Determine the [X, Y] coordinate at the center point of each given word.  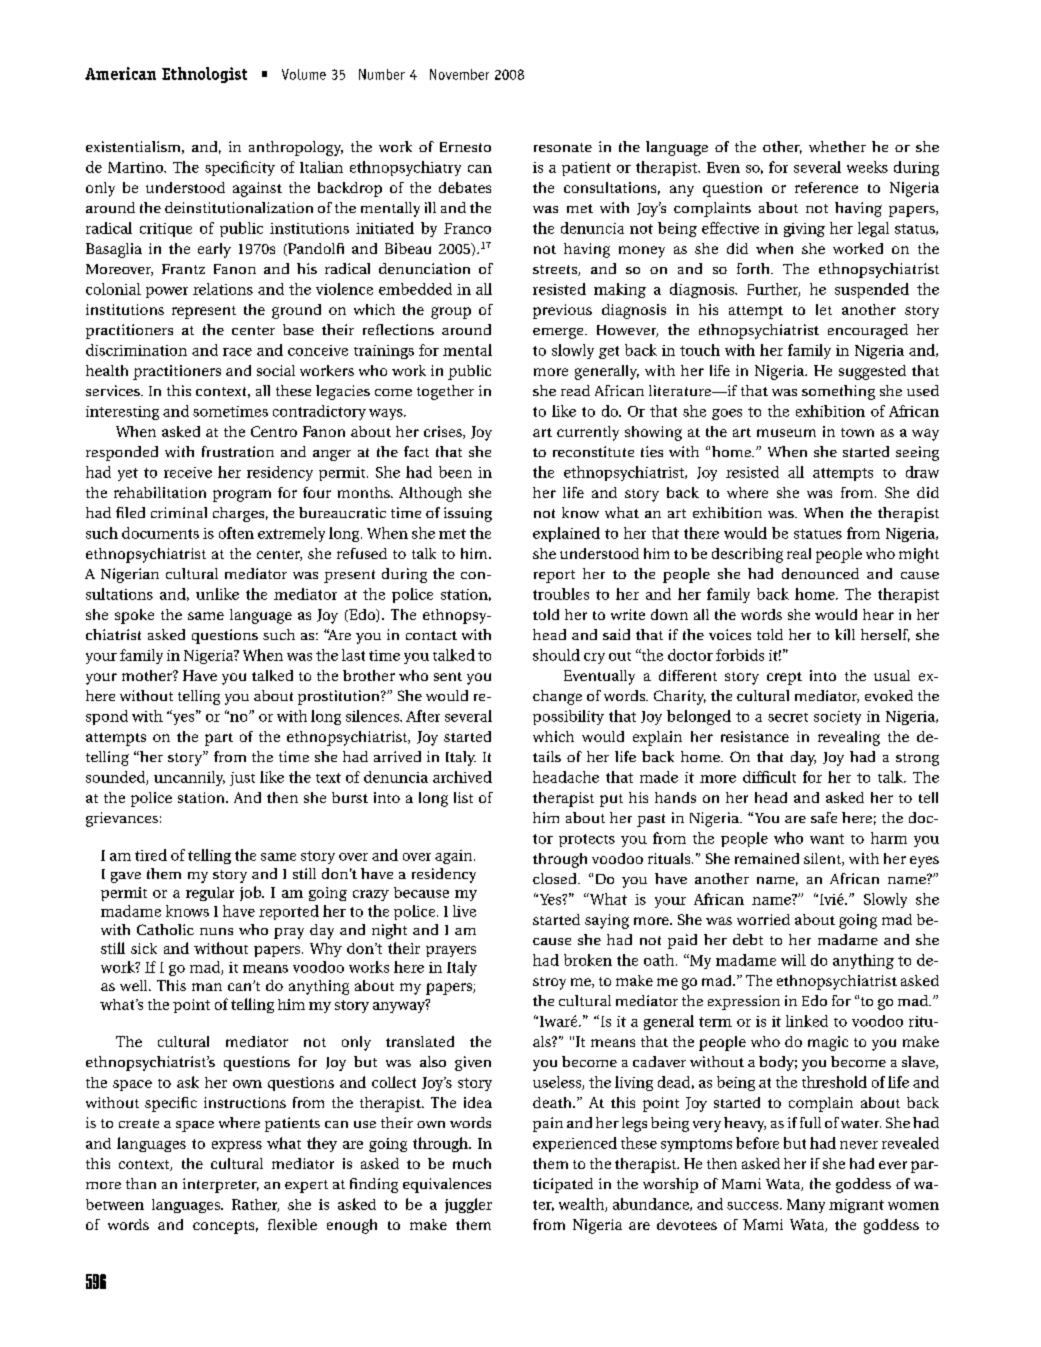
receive [188, 472]
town [857, 432]
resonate [563, 147]
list [463, 797]
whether [837, 146]
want [827, 839]
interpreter [221, 1185]
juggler [468, 1205]
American [120, 73]
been [455, 472]
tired [151, 855]
